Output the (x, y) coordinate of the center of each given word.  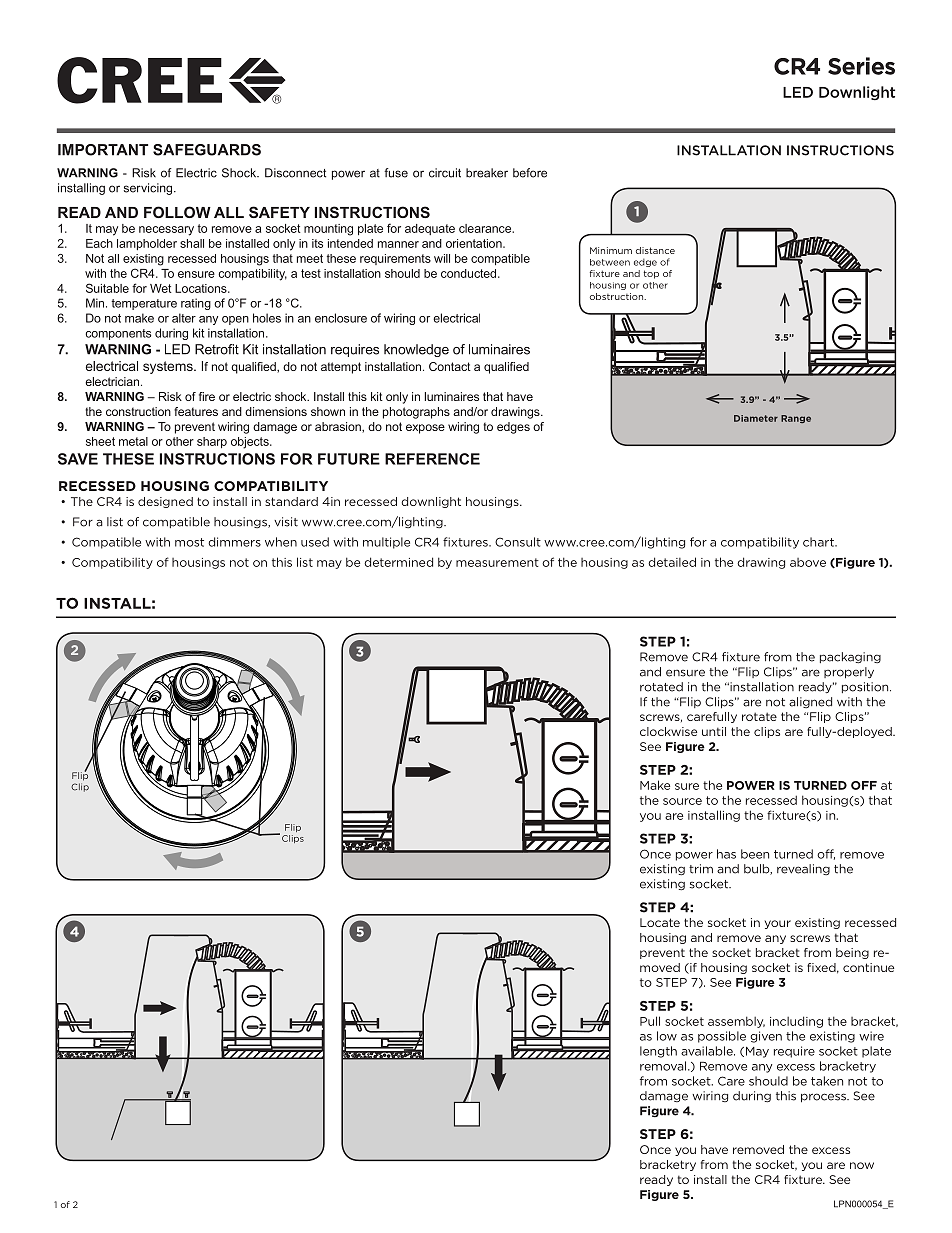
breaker (487, 173)
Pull (650, 1021)
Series (861, 66)
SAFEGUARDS (207, 150)
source (682, 801)
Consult (518, 542)
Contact (450, 366)
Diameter (756, 418)
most (189, 542)
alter (184, 318)
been (755, 854)
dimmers (234, 542)
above (808, 562)
